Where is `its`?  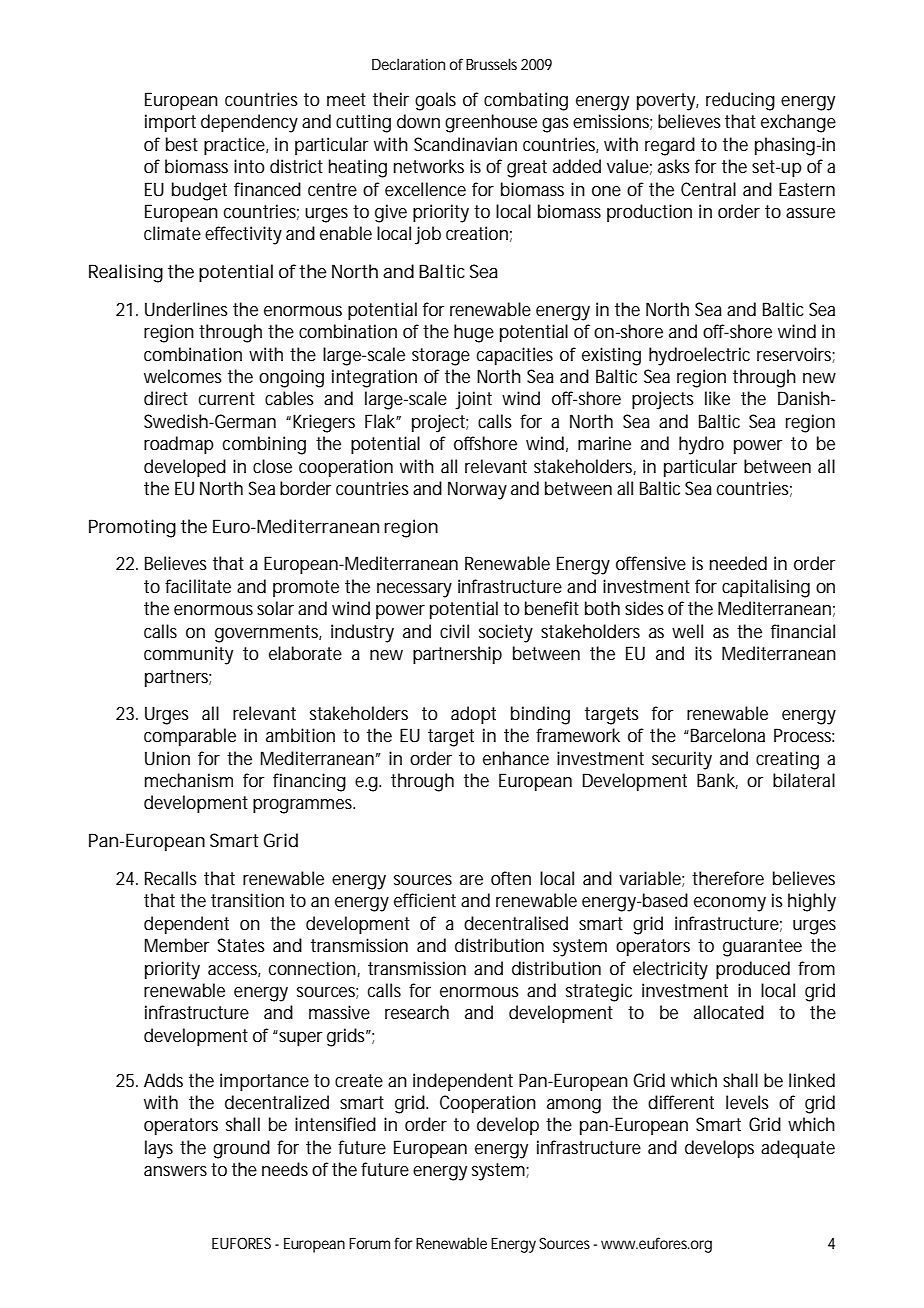
its is located at coordinates (703, 653).
